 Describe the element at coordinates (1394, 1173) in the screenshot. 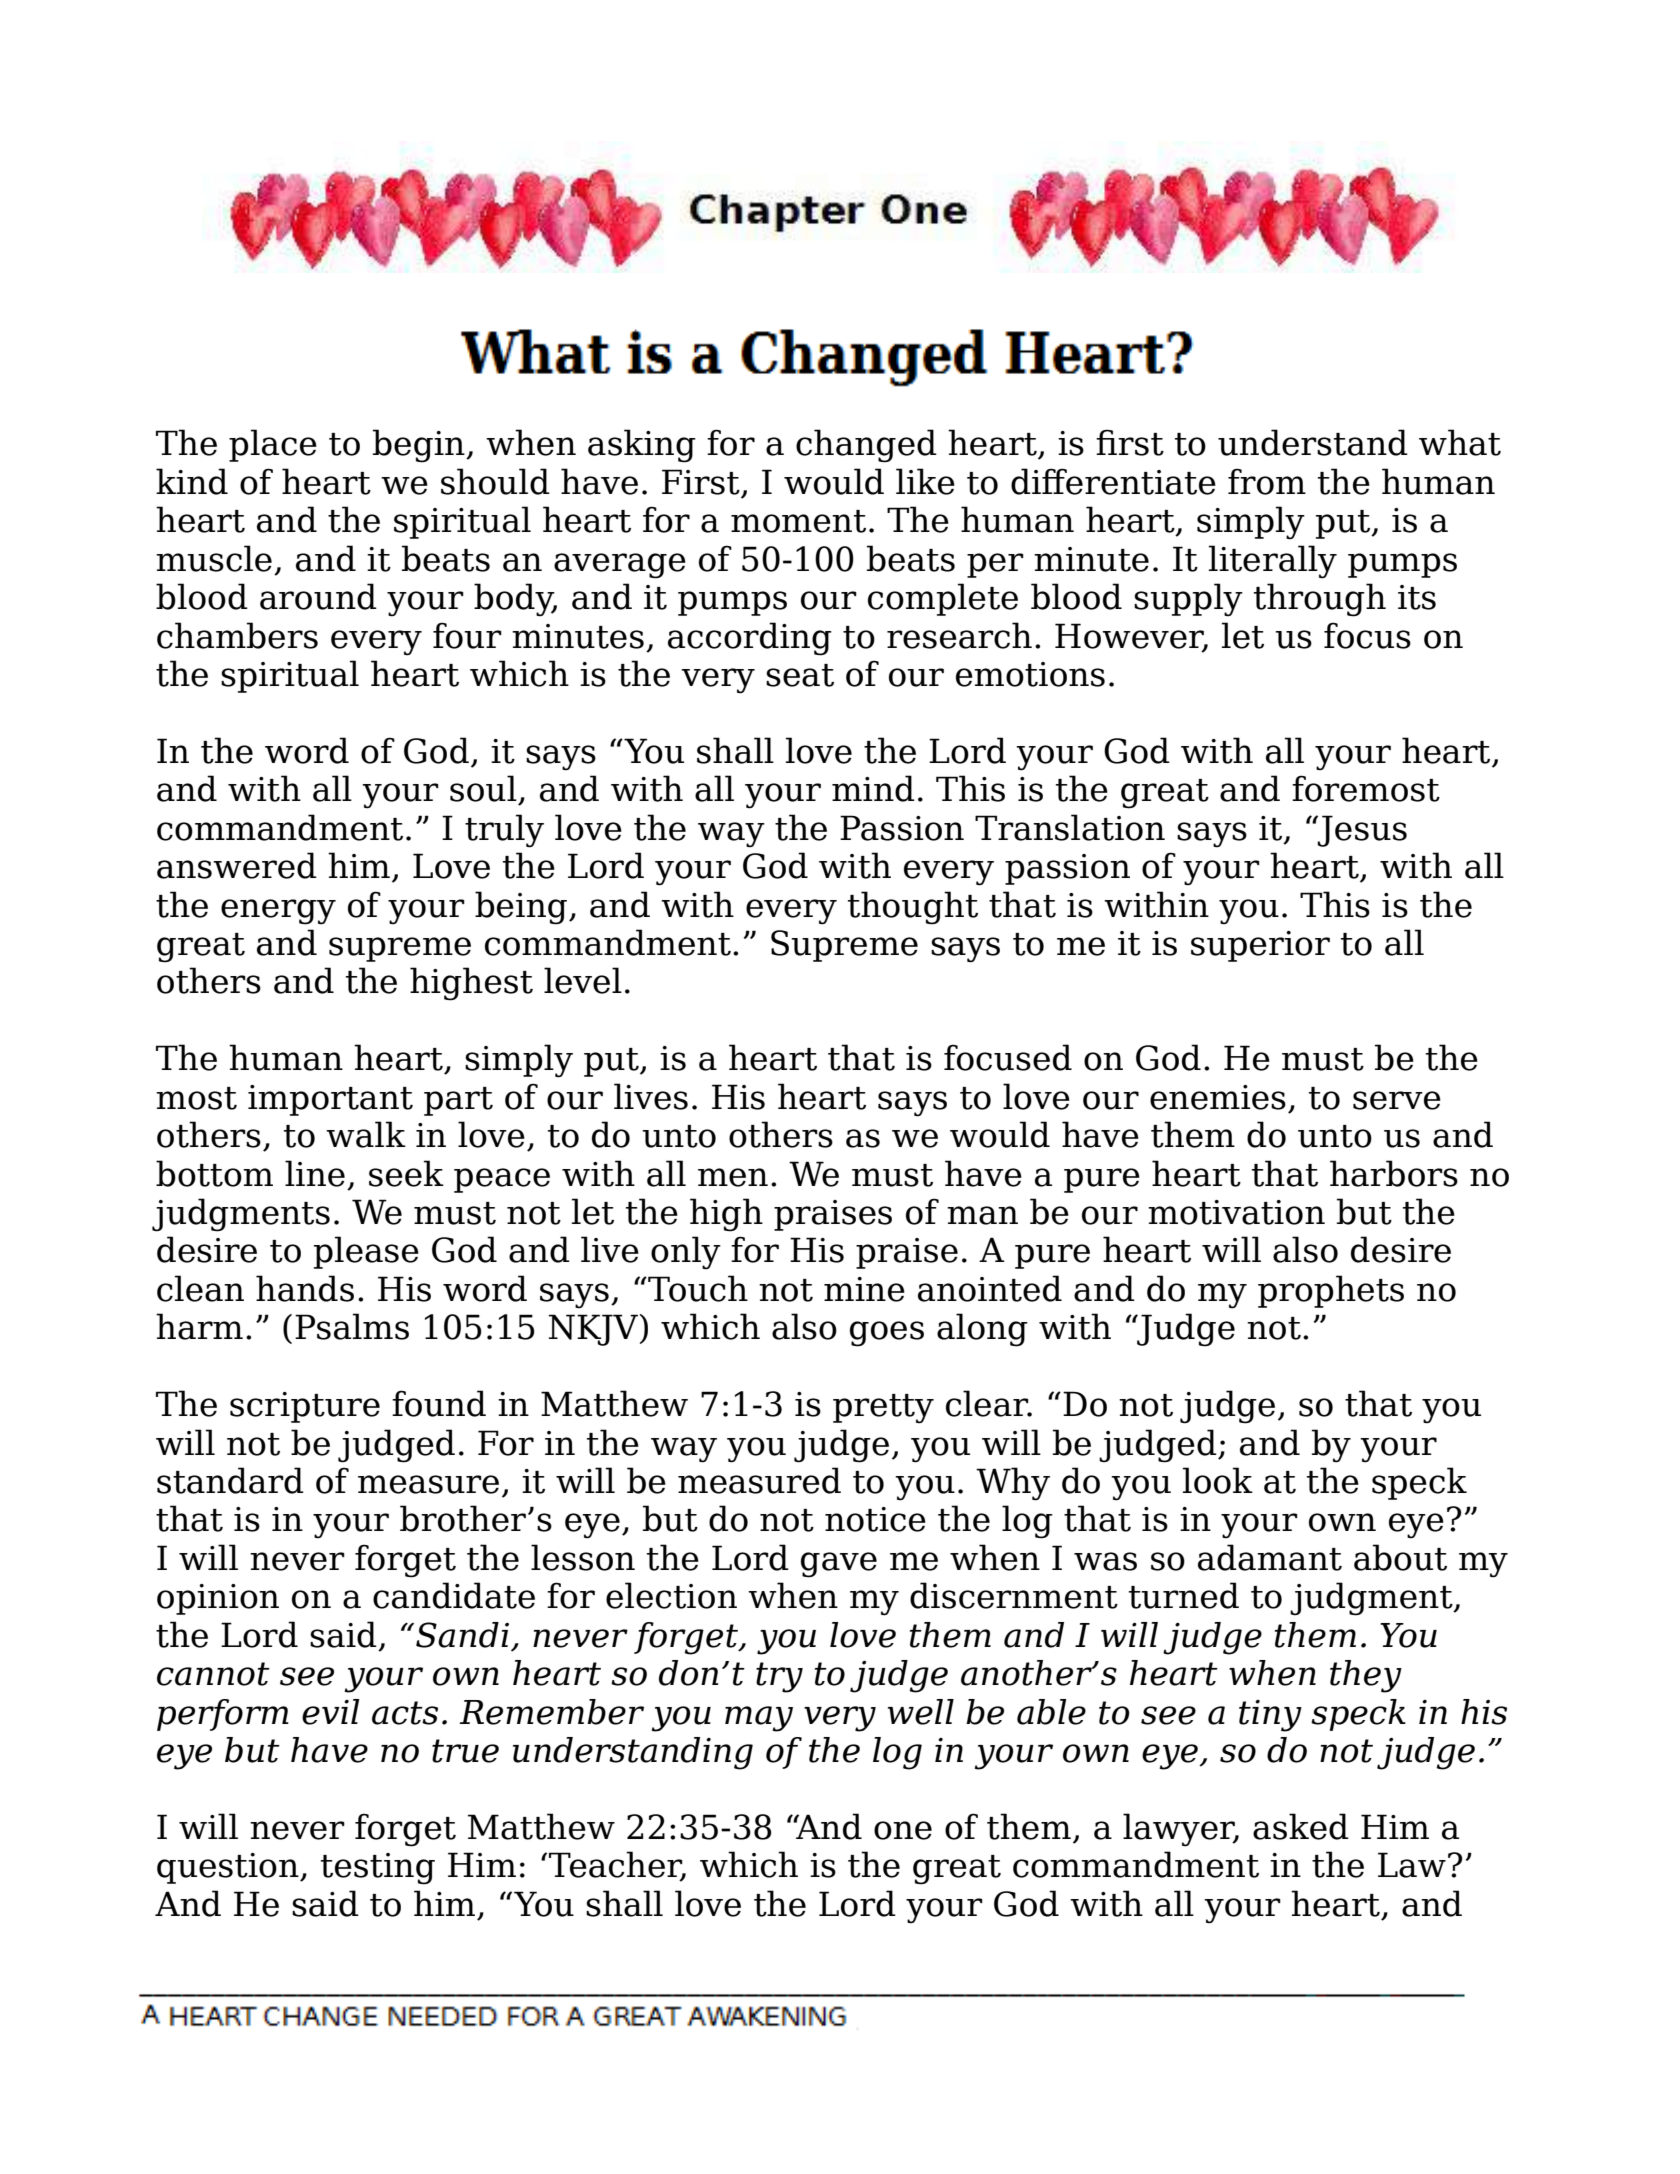

I see `harbors` at that location.
